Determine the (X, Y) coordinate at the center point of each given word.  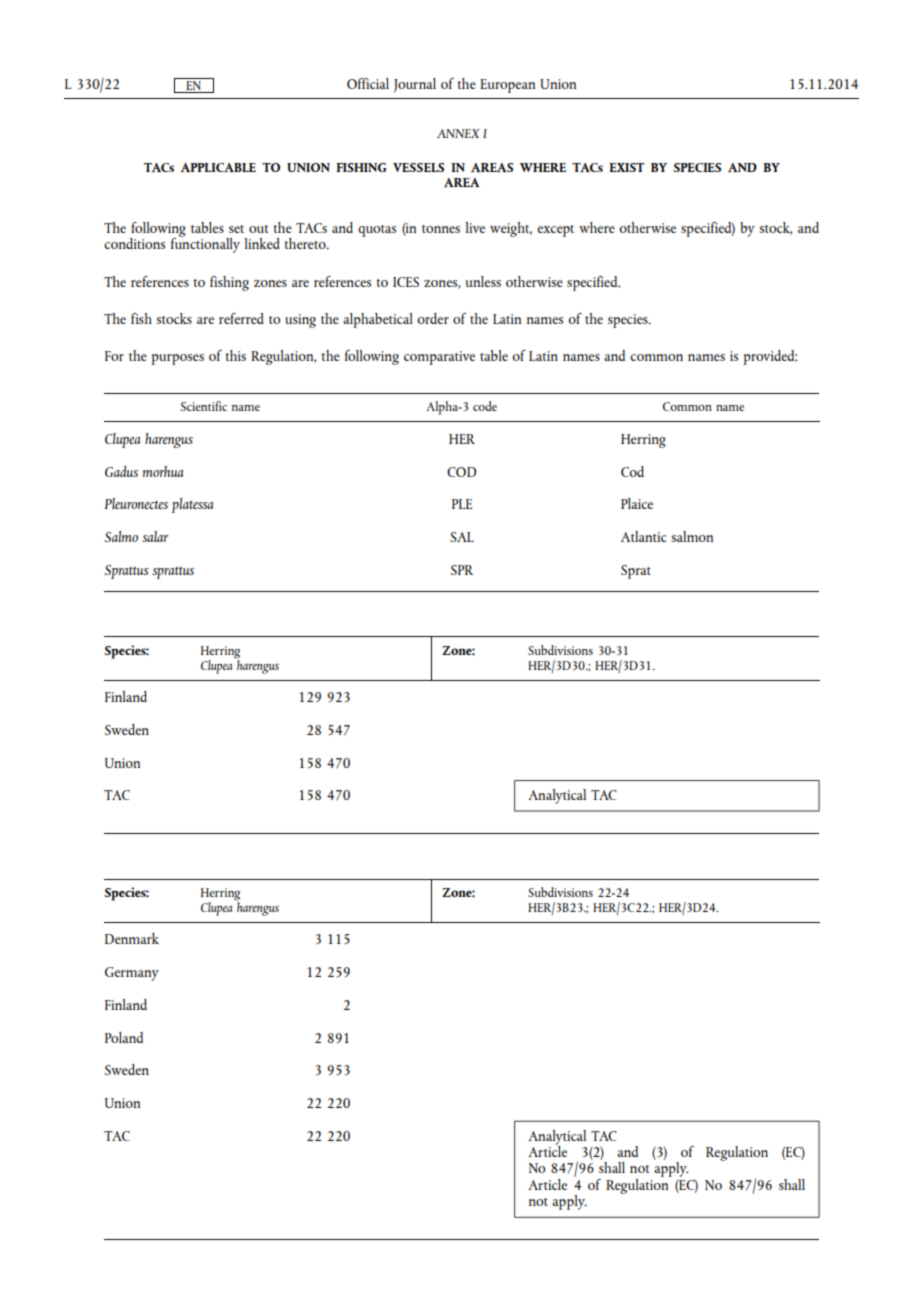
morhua (163, 471)
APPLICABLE (218, 167)
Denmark (132, 938)
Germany (132, 974)
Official (368, 83)
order (433, 318)
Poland (124, 1037)
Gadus (121, 471)
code (485, 406)
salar (155, 536)
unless (483, 281)
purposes (178, 359)
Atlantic (644, 536)
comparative (439, 358)
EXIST (627, 167)
